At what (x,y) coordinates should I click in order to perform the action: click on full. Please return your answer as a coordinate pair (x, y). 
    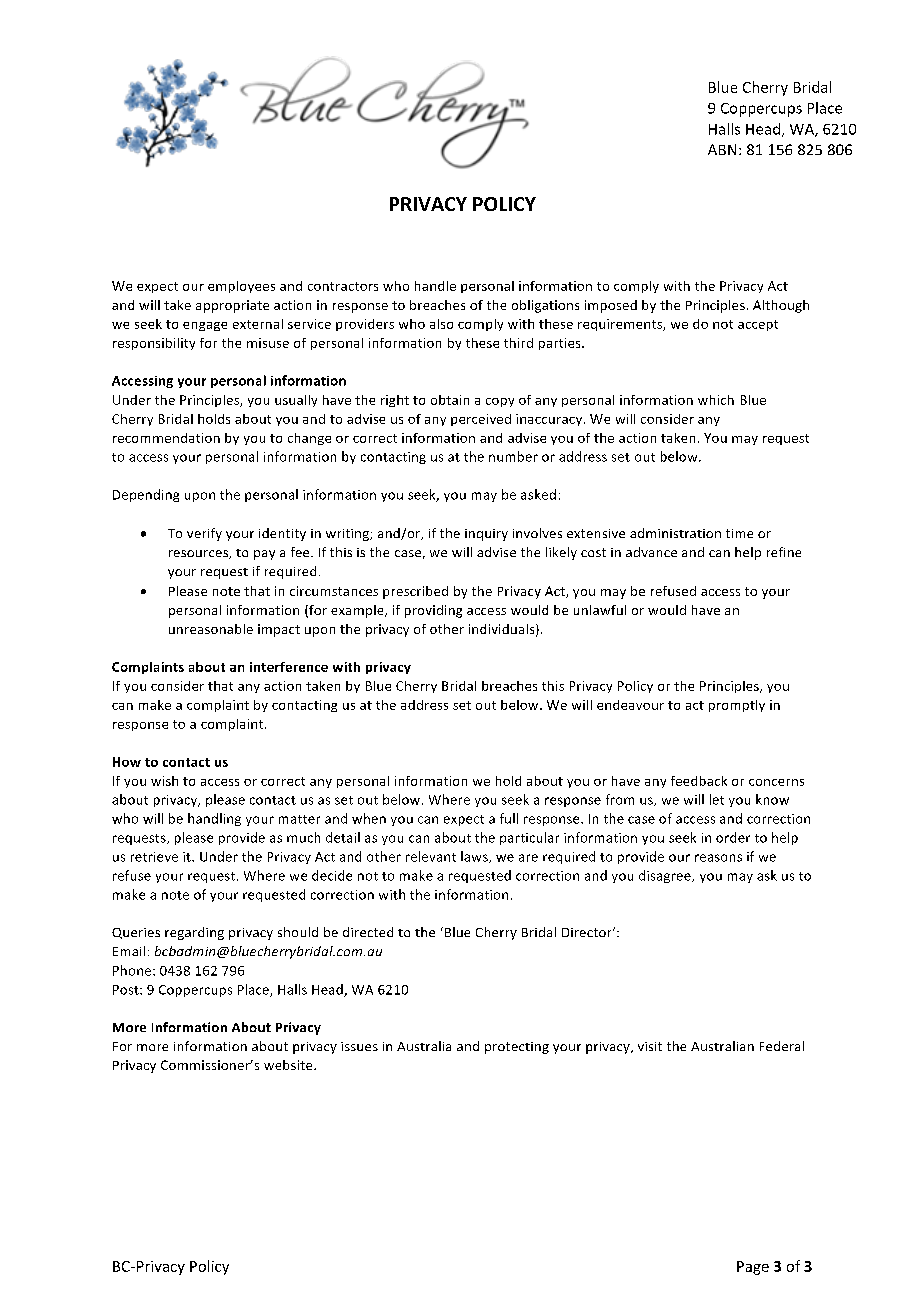
    Looking at the image, I should click on (509, 818).
